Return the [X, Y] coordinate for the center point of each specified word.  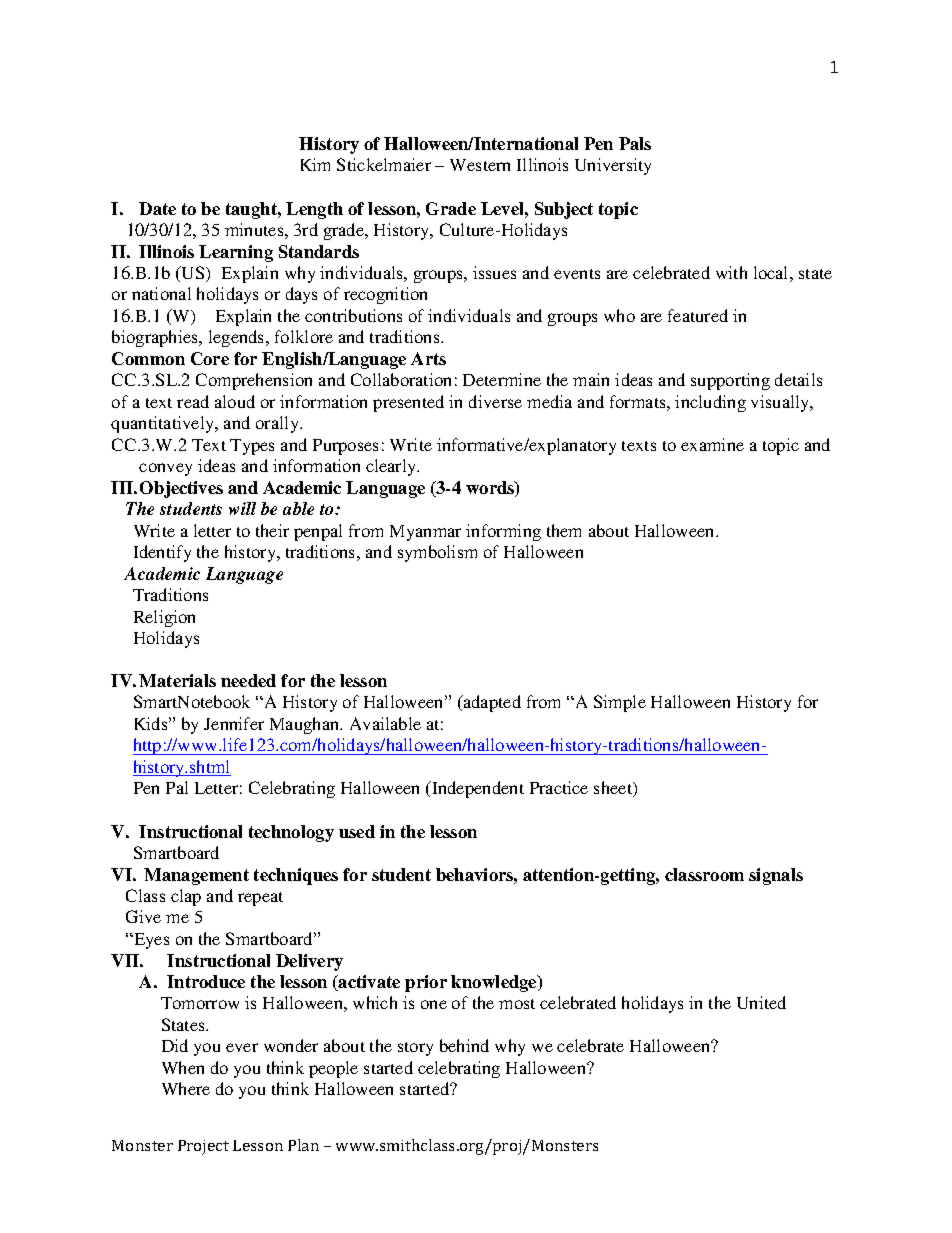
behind [464, 1045]
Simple [620, 703]
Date [157, 208]
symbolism [437, 553]
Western [480, 165]
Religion [164, 618]
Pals [635, 143]
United [761, 1002]
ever [242, 1047]
